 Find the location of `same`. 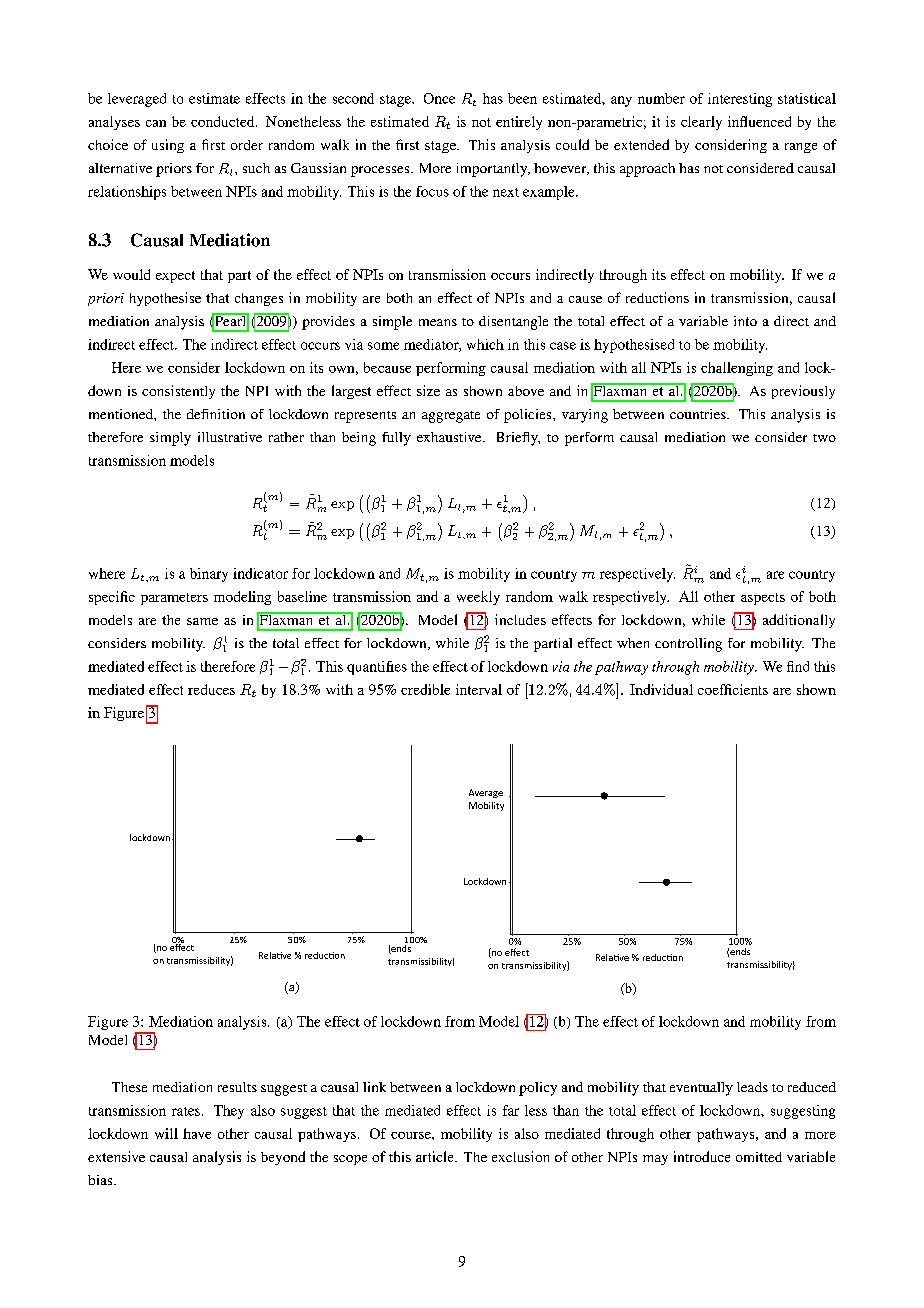

same is located at coordinates (202, 621).
